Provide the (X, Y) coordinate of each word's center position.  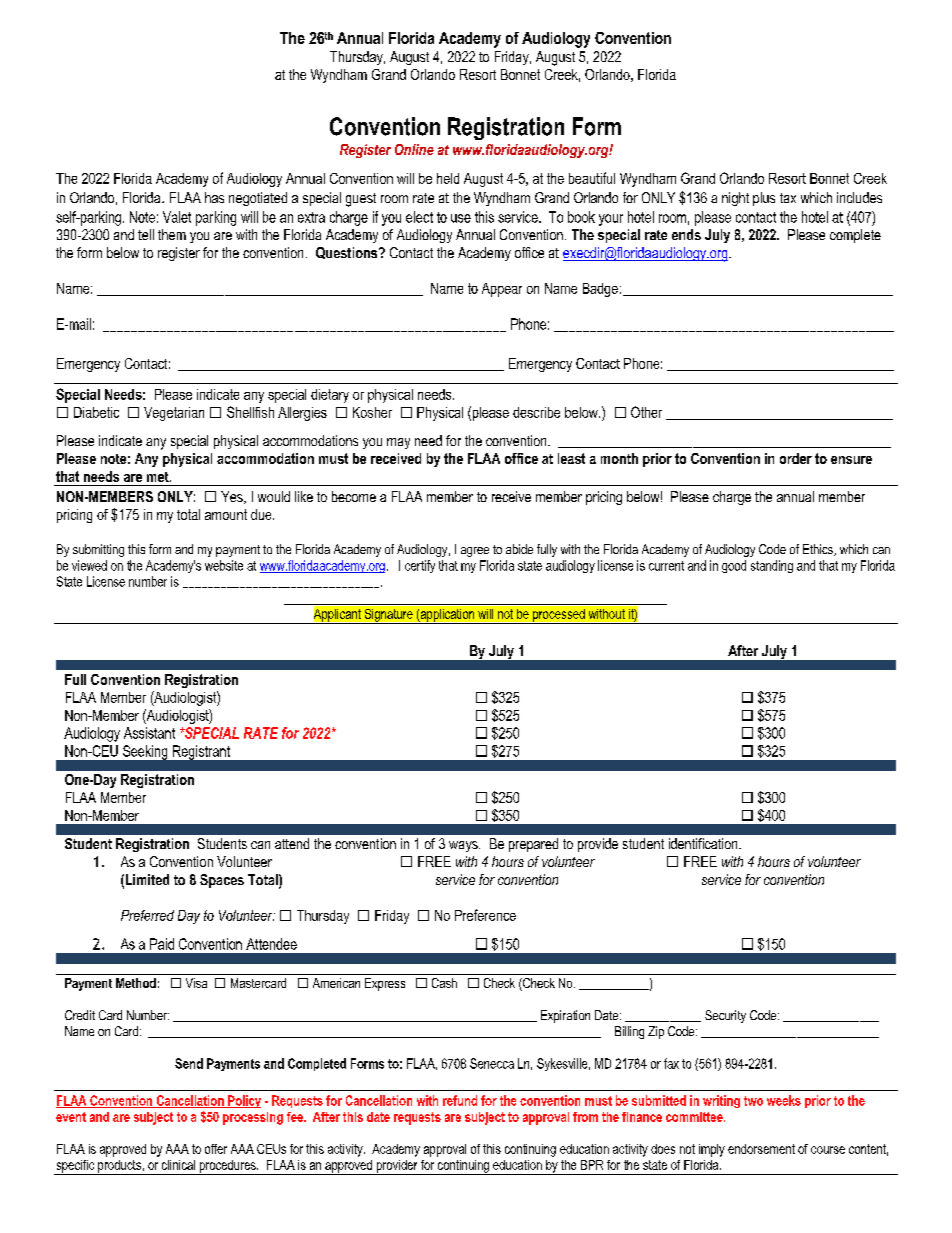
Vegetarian (174, 414)
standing (772, 566)
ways (464, 846)
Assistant (149, 733)
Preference (485, 915)
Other (646, 412)
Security (725, 1016)
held (448, 178)
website (224, 565)
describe (536, 412)
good (734, 566)
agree (475, 552)
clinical (178, 1165)
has (214, 197)
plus (764, 199)
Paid (162, 944)
